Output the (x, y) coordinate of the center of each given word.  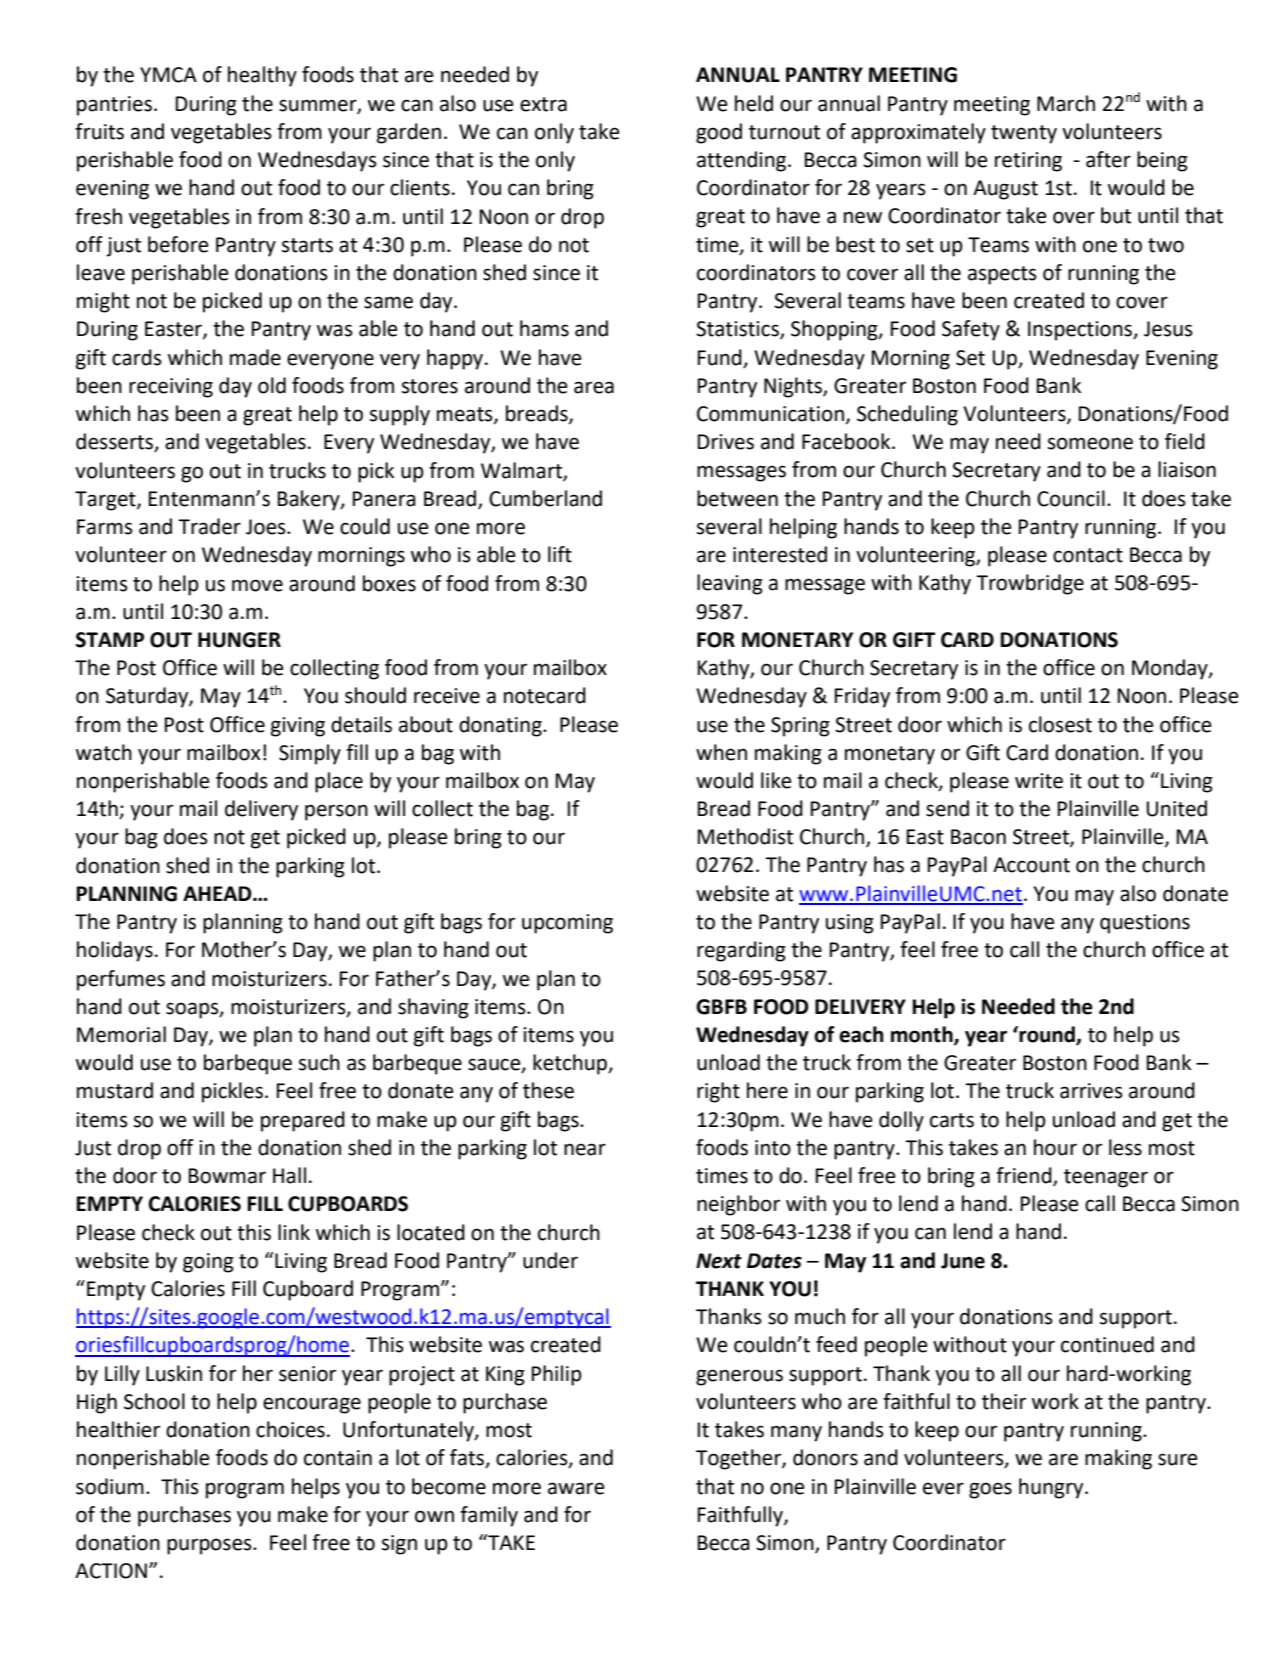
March (1066, 103)
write (1039, 781)
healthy (262, 76)
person (336, 812)
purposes (210, 1546)
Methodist (745, 836)
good (719, 133)
